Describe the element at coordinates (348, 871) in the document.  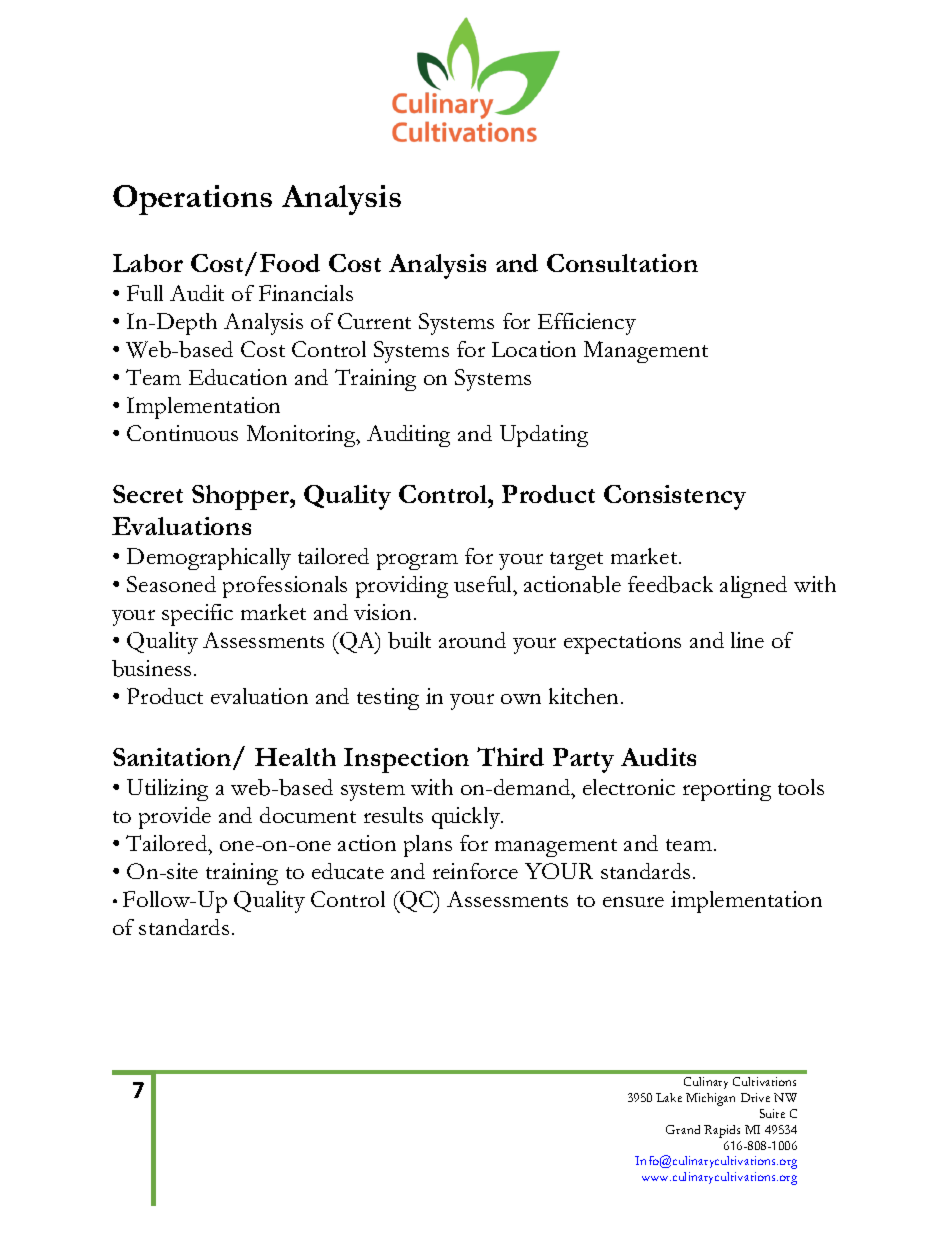
I see `educate` at that location.
